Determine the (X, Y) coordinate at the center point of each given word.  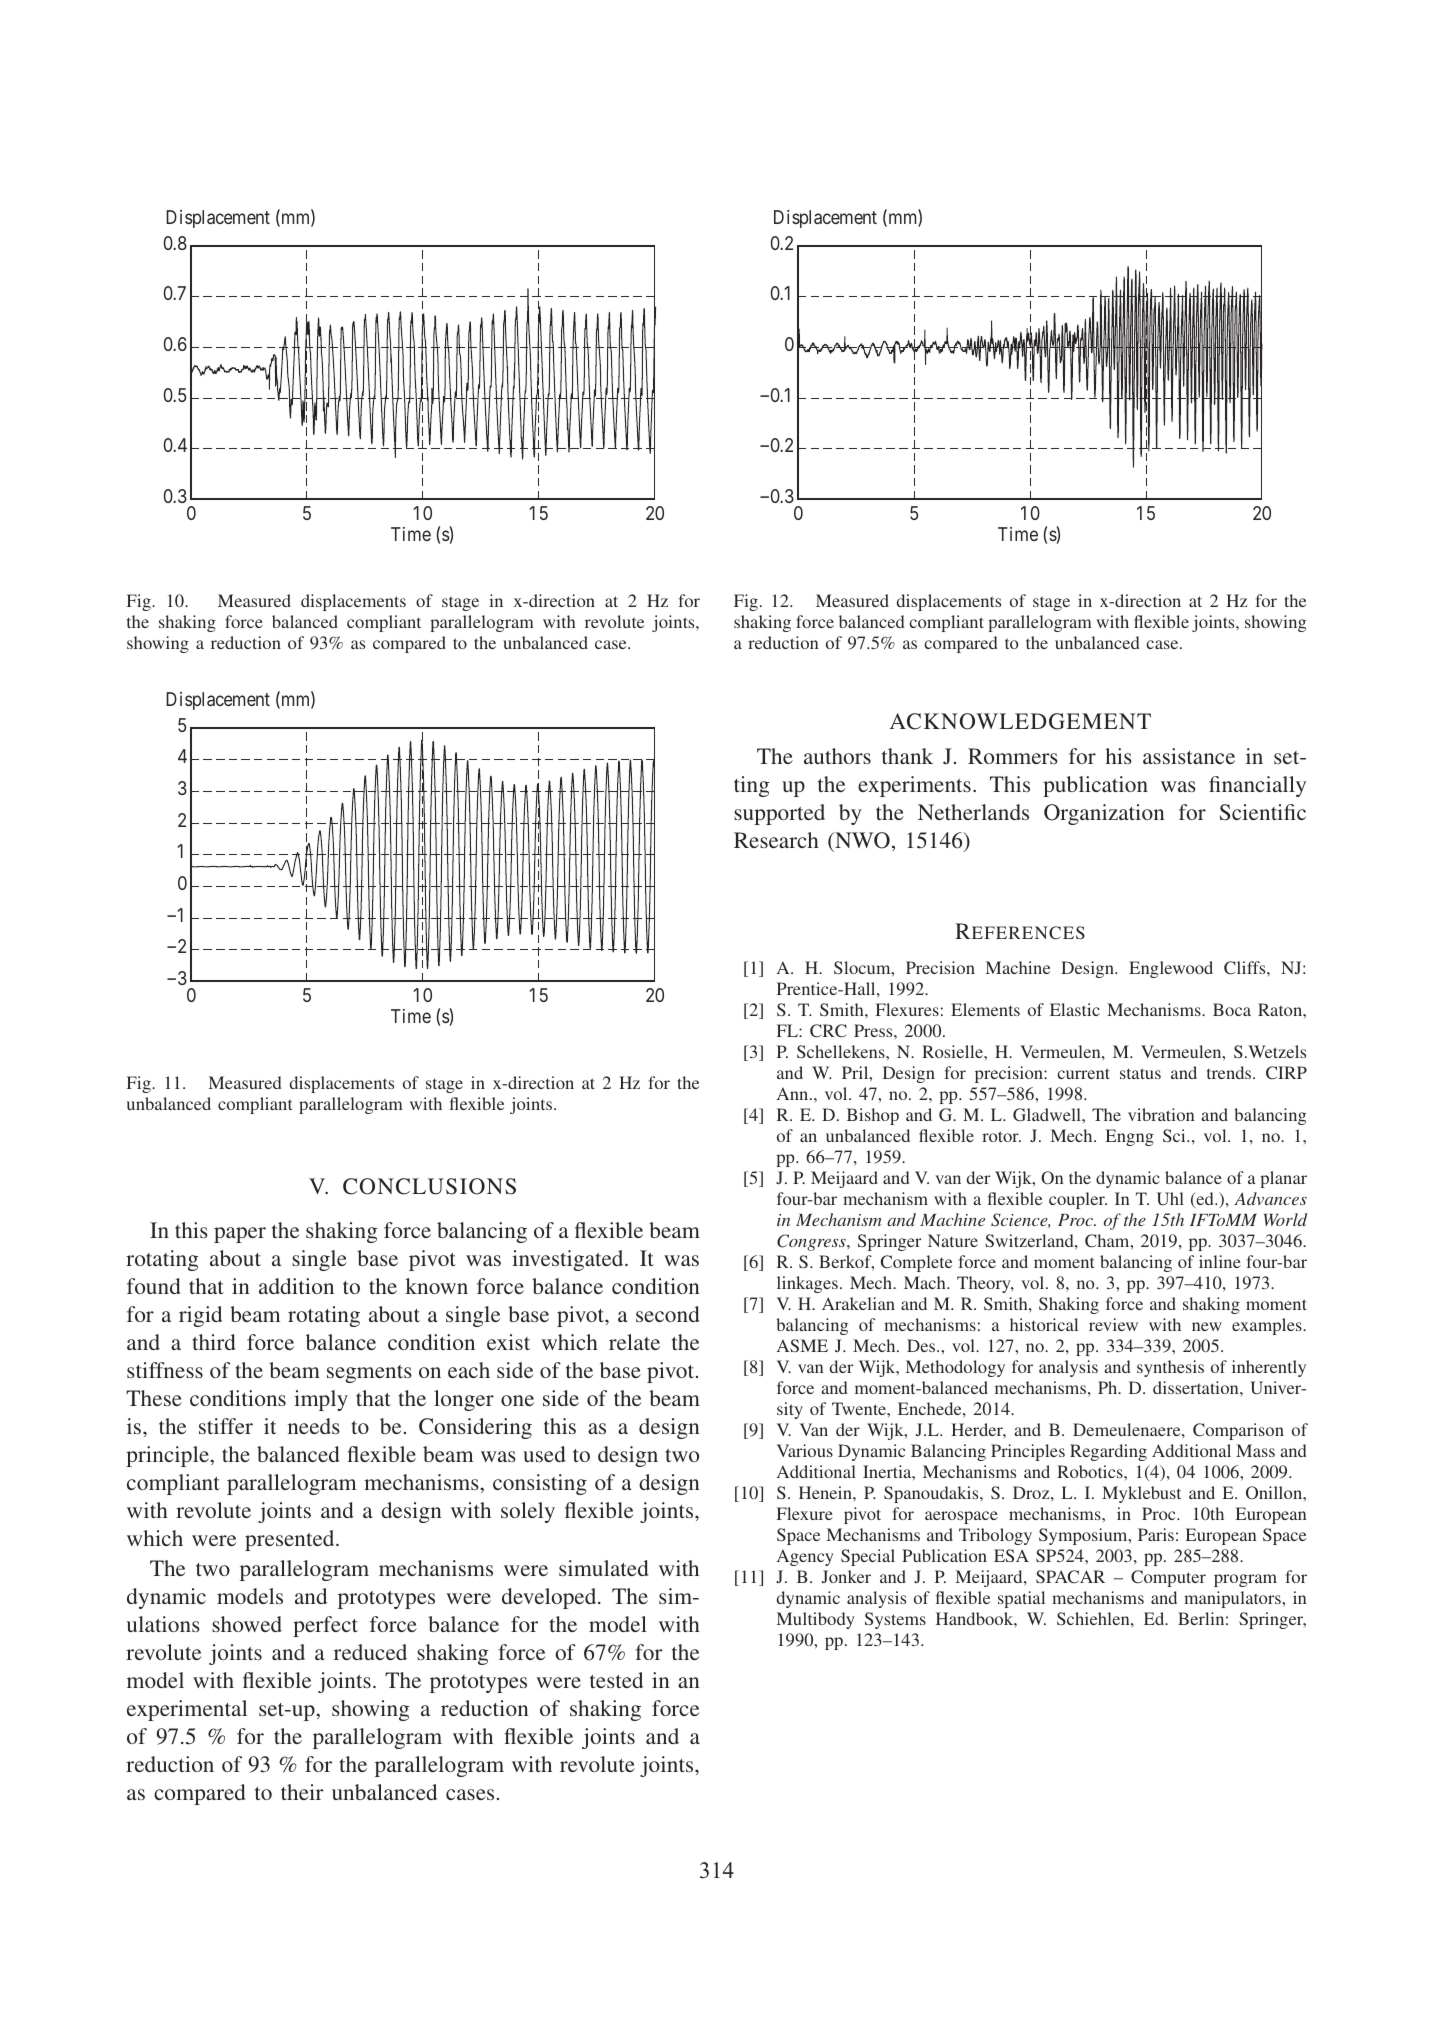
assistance (1189, 756)
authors (837, 756)
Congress (812, 1242)
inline (1220, 1261)
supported (779, 814)
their (302, 1792)
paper (240, 1235)
